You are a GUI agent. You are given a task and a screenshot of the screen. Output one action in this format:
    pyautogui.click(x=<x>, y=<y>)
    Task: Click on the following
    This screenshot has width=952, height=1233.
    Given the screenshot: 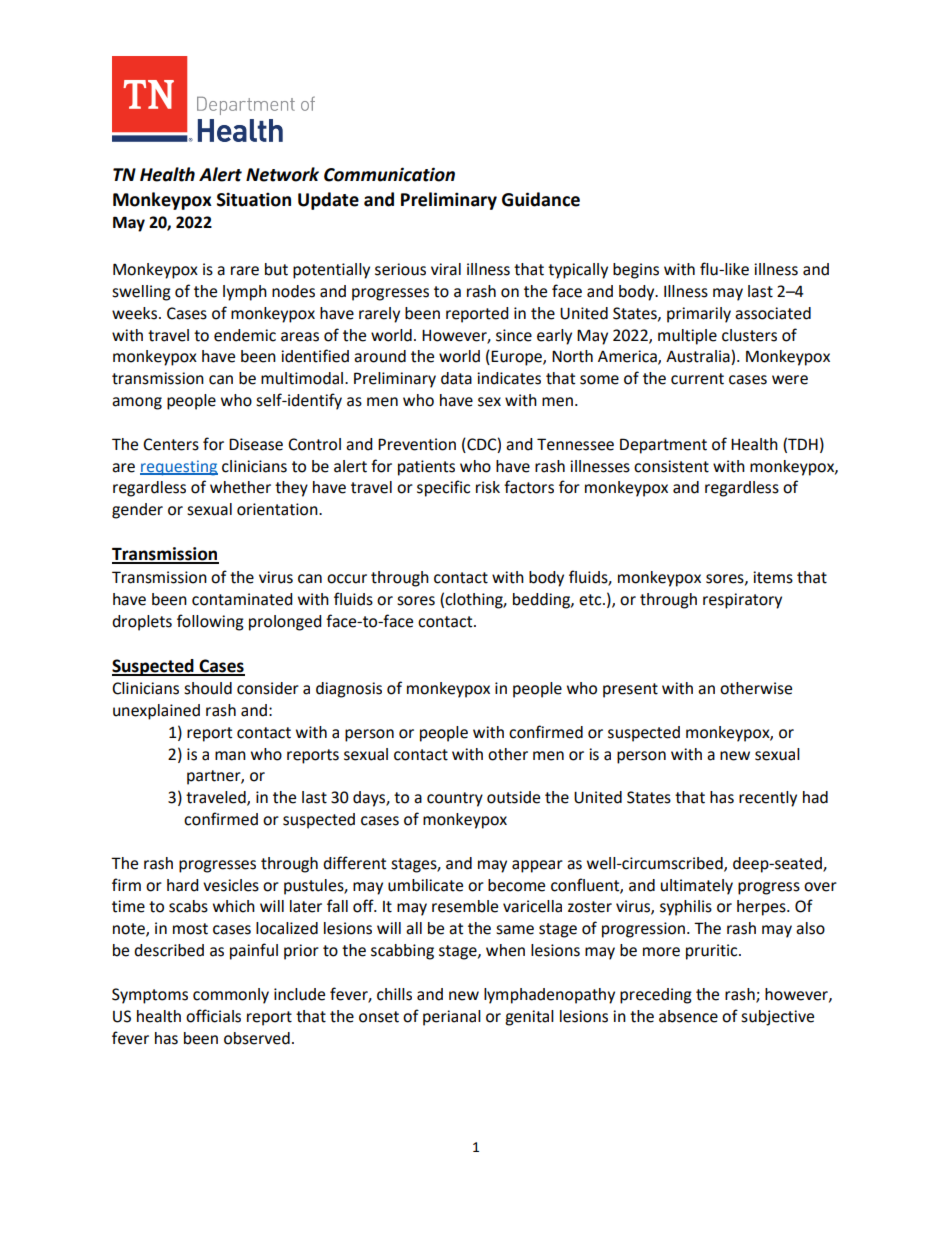 What is the action you would take?
    pyautogui.click(x=210, y=622)
